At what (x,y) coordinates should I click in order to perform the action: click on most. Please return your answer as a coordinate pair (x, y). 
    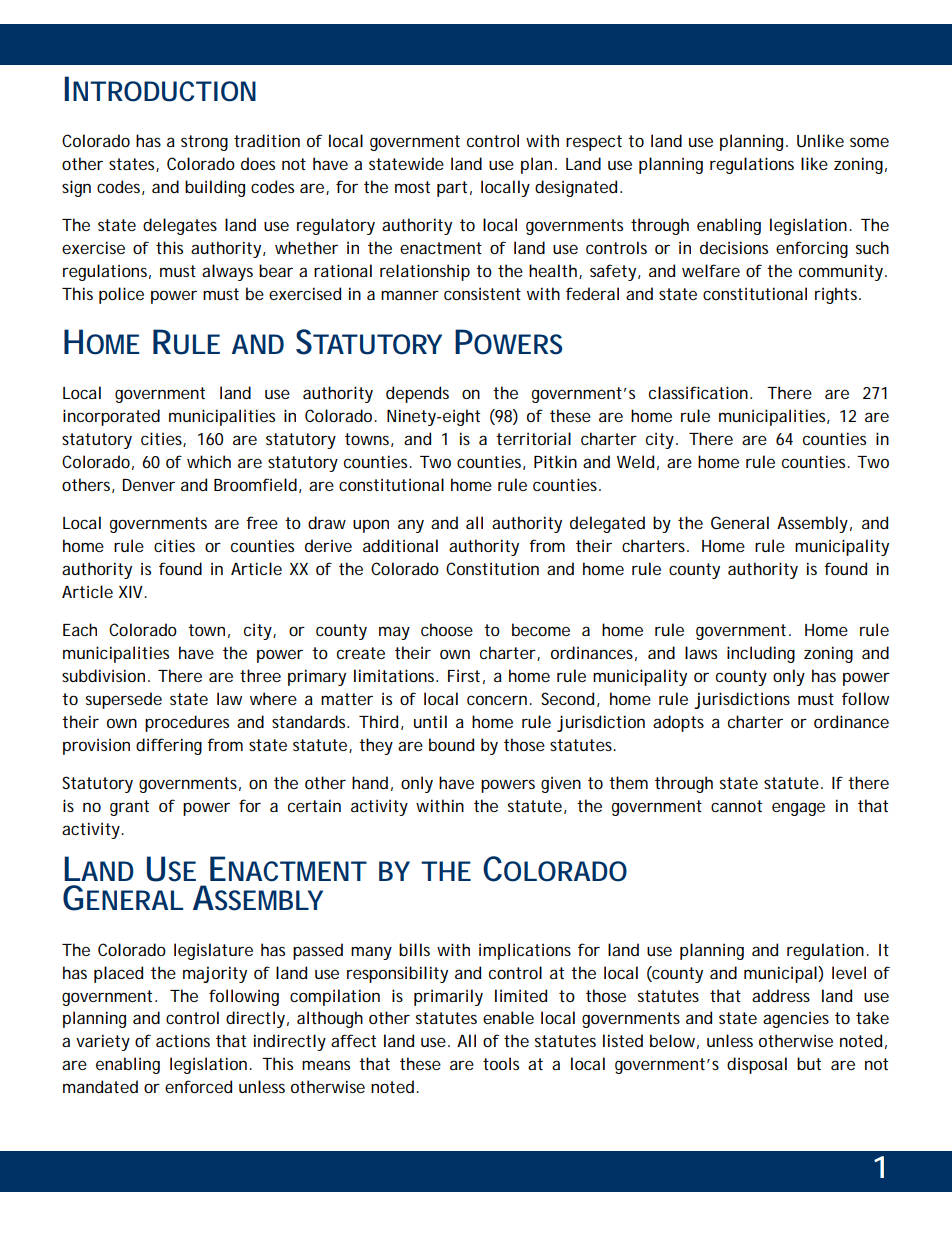
    Looking at the image, I should click on (412, 187).
